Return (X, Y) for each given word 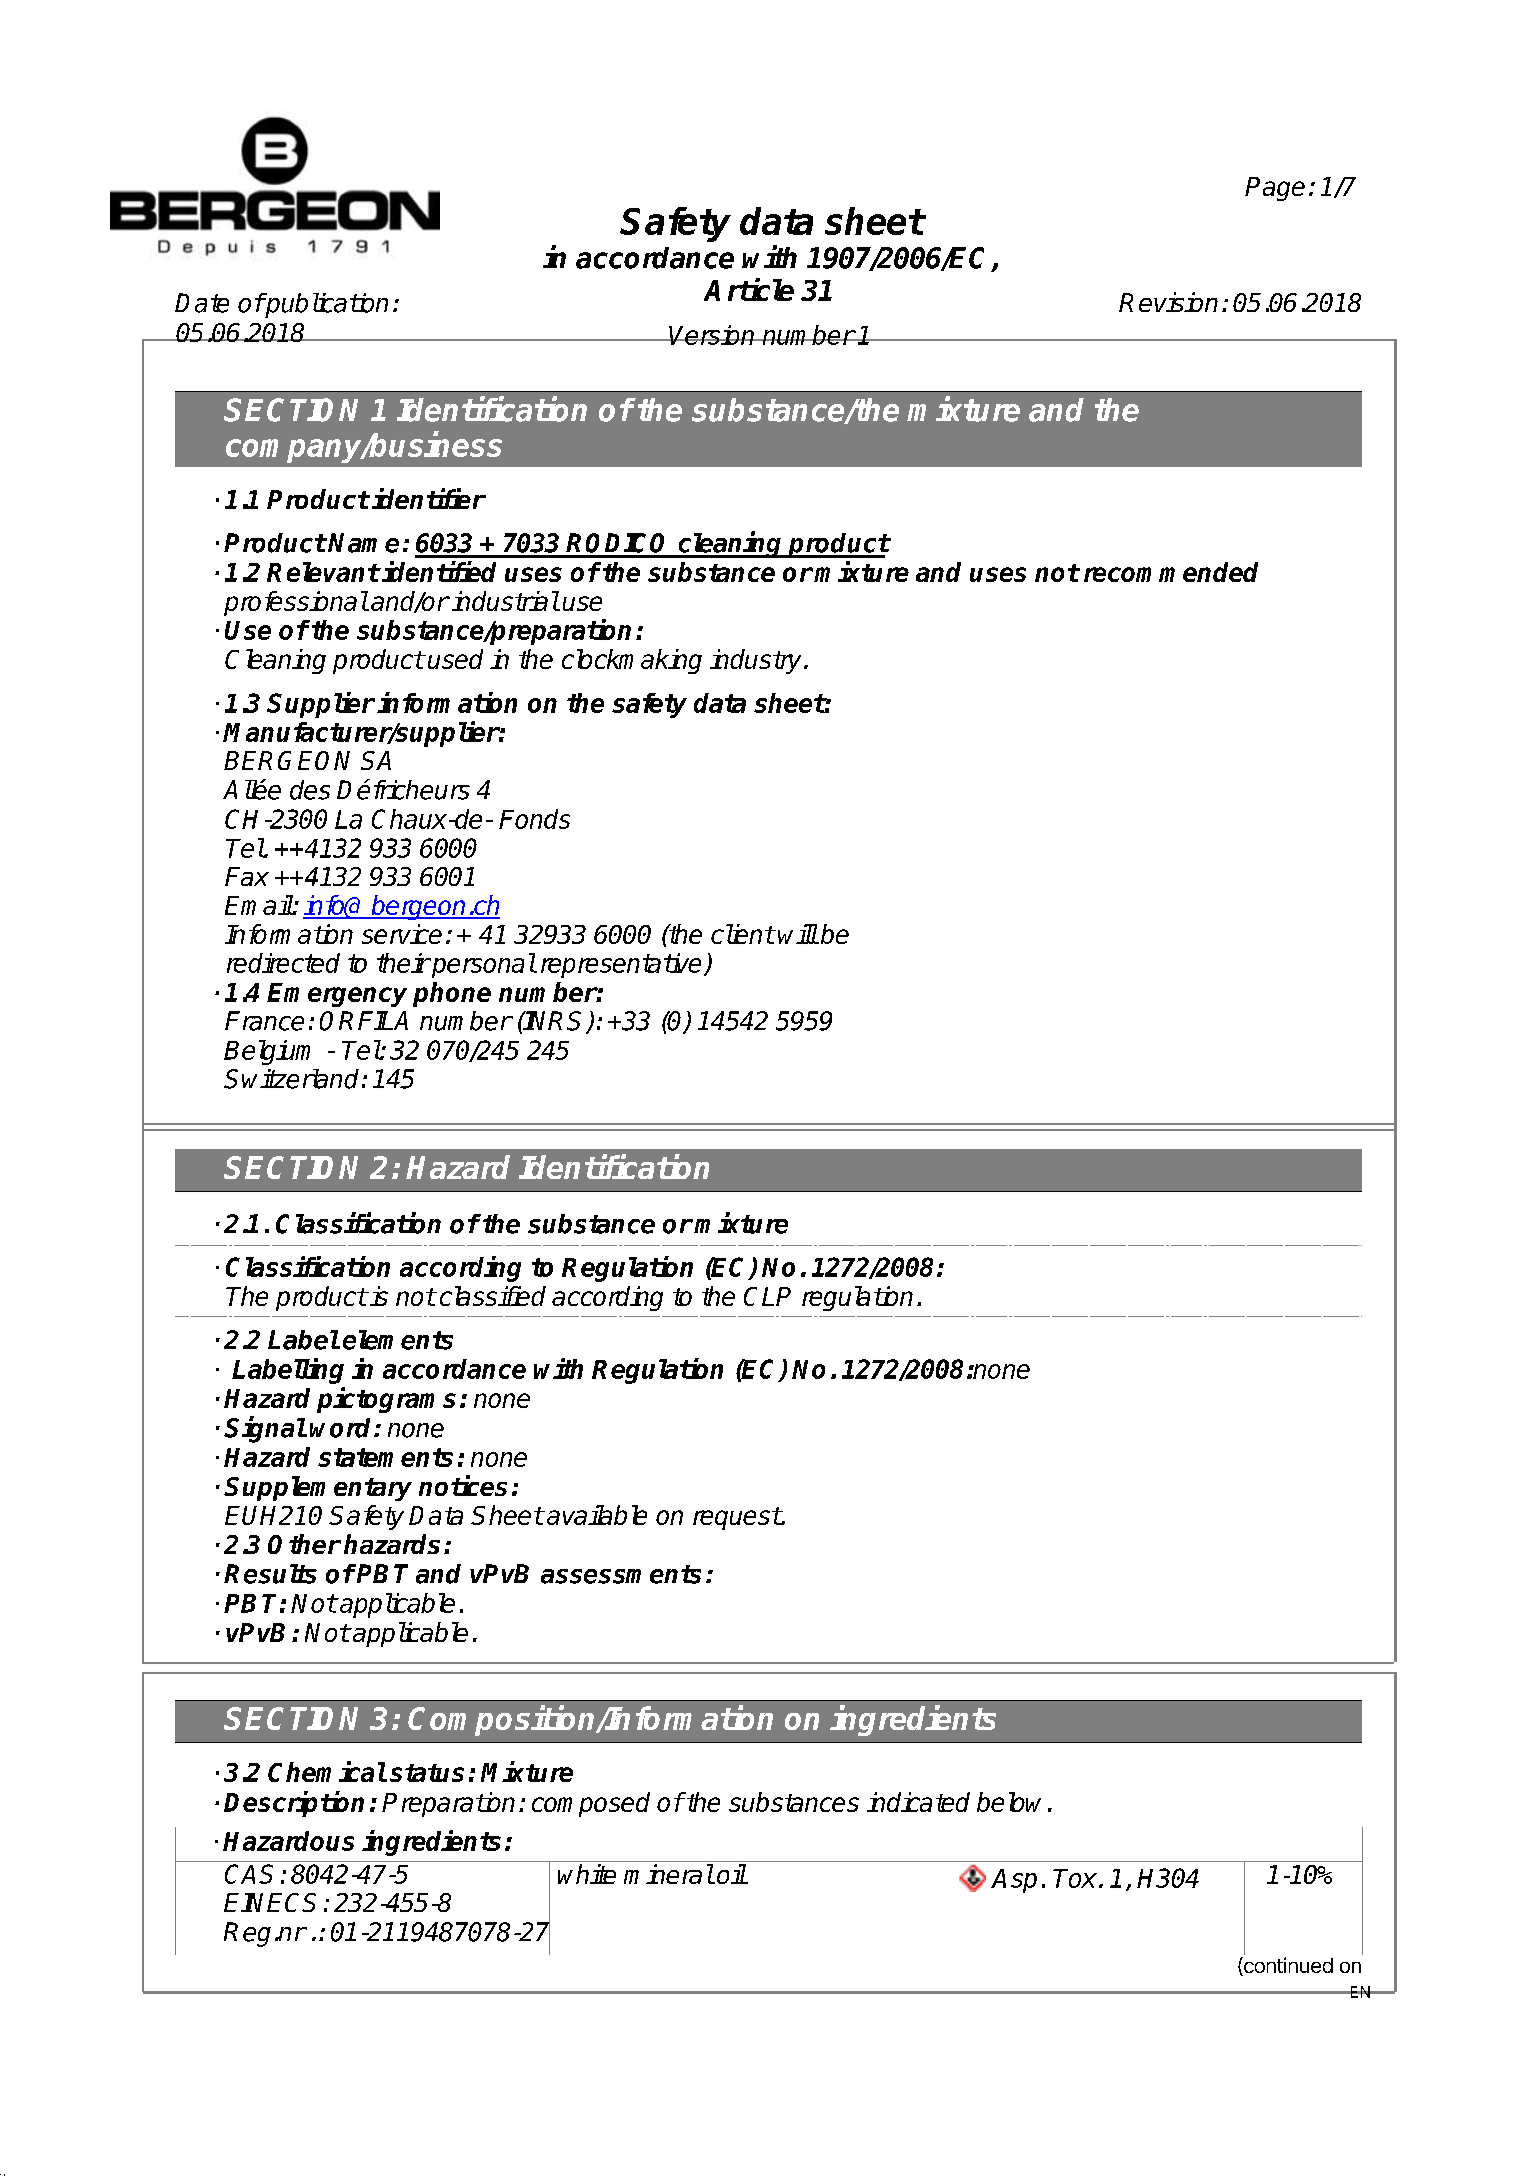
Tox (1075, 1878)
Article (749, 289)
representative (623, 965)
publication (325, 305)
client (742, 934)
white (587, 1874)
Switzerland (291, 1079)
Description (294, 1804)
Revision (1168, 302)
